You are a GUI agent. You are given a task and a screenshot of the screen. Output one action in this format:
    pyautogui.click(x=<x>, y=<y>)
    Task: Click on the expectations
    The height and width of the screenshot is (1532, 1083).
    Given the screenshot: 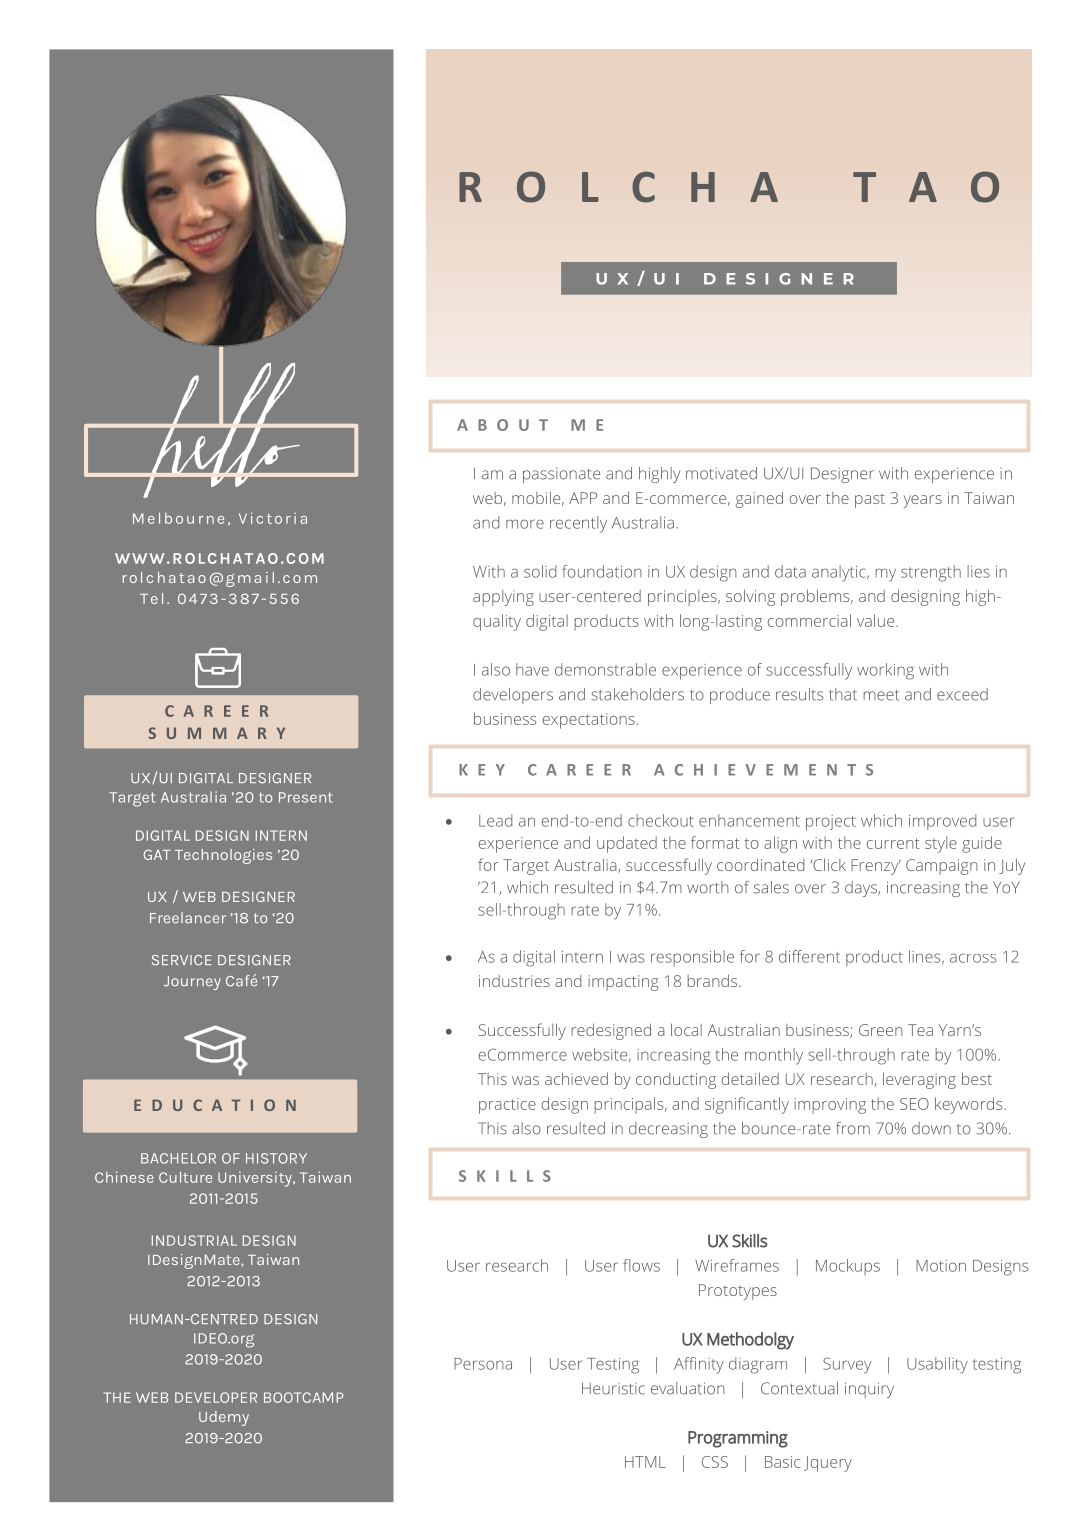 What is the action you would take?
    pyautogui.click(x=589, y=721)
